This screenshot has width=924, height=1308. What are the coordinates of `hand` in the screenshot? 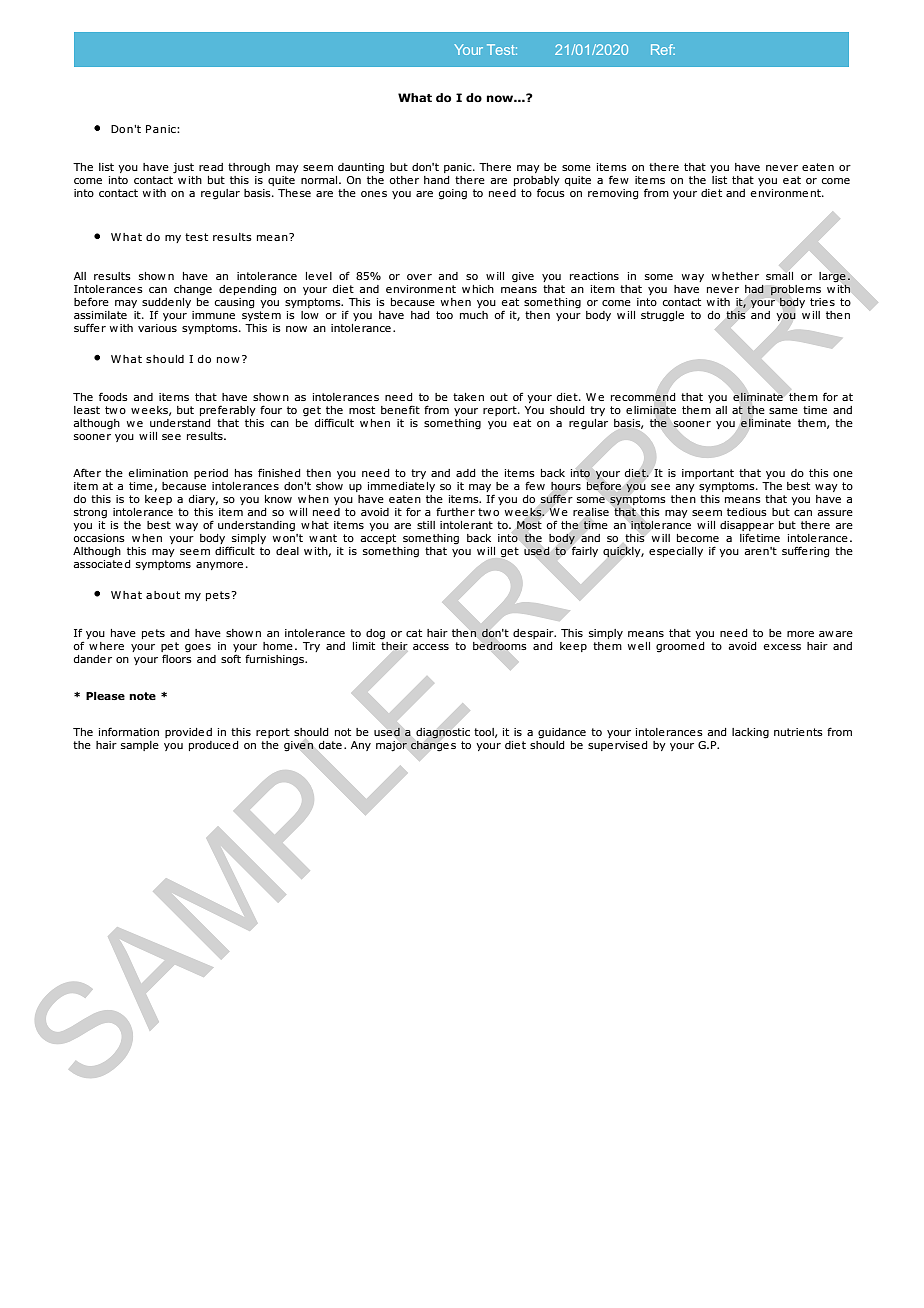 It's located at (437, 180).
